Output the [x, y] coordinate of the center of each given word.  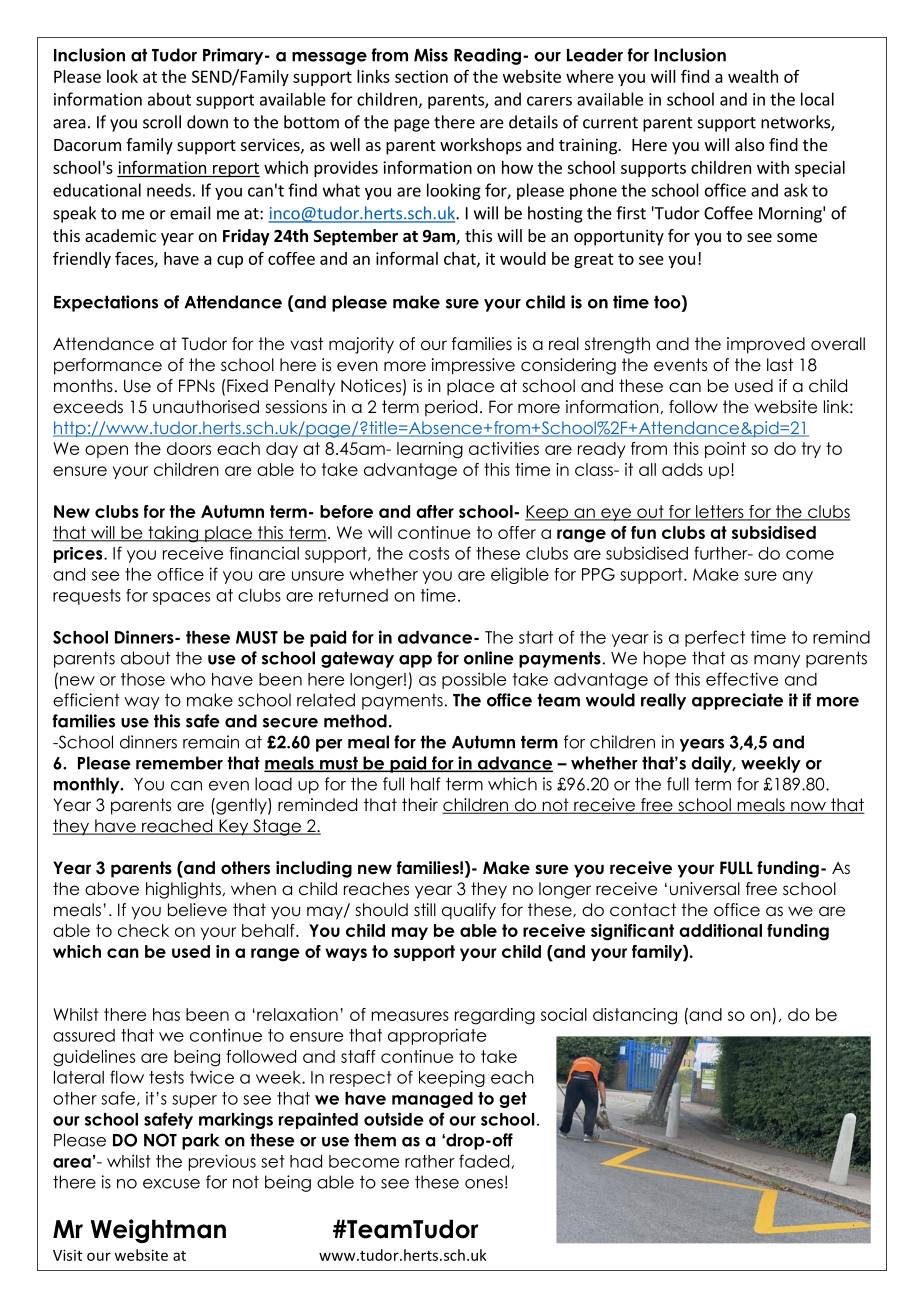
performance [108, 366]
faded [485, 1161]
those [143, 679]
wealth [753, 76]
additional [720, 930]
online [489, 658]
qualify [469, 911]
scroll [162, 122]
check [143, 930]
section [421, 76]
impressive [473, 366]
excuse [171, 1184]
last [780, 365]
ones [484, 1184]
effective [742, 679]
